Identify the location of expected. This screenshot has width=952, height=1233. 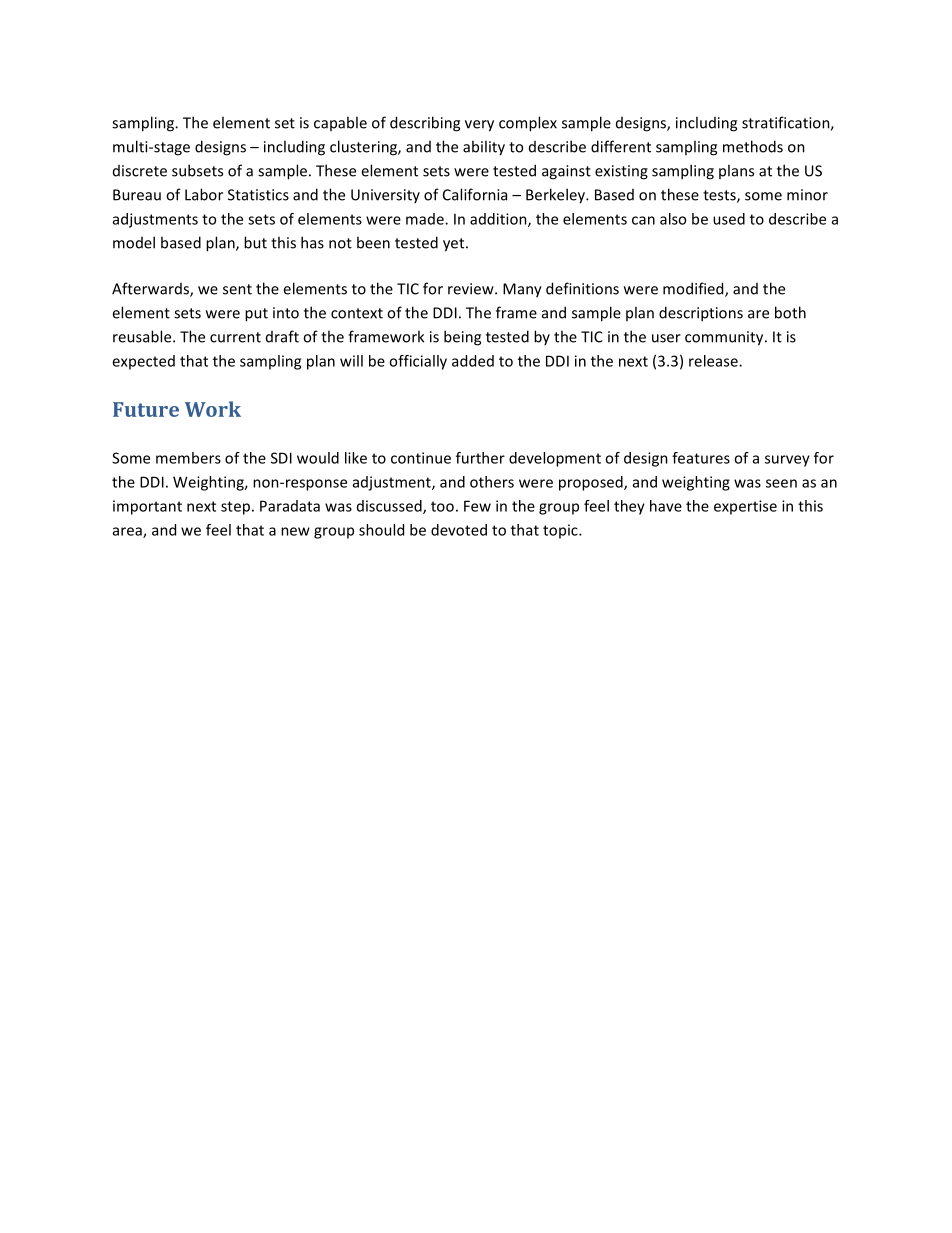
(143, 362).
